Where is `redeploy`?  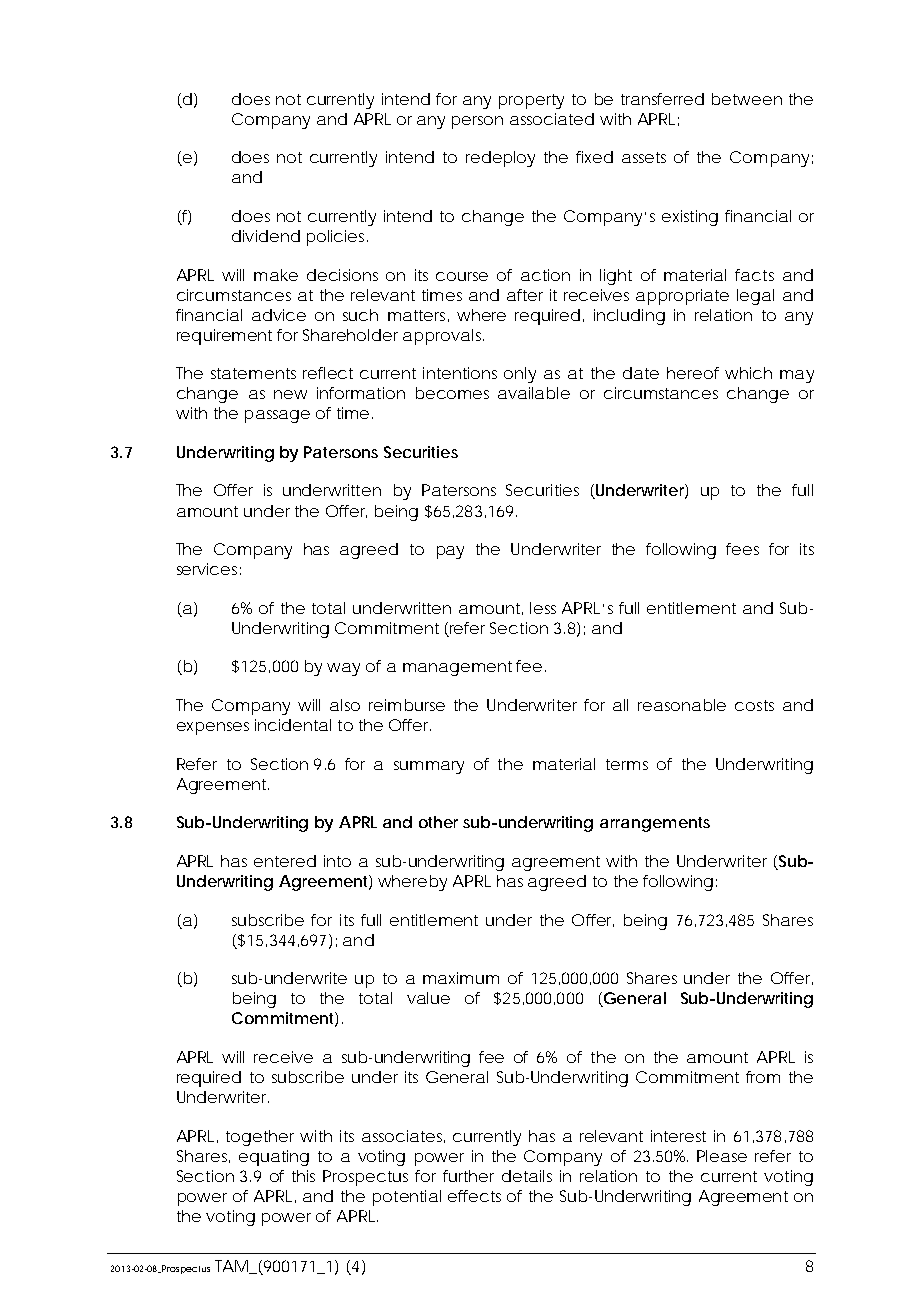
redeploy is located at coordinates (500, 159).
